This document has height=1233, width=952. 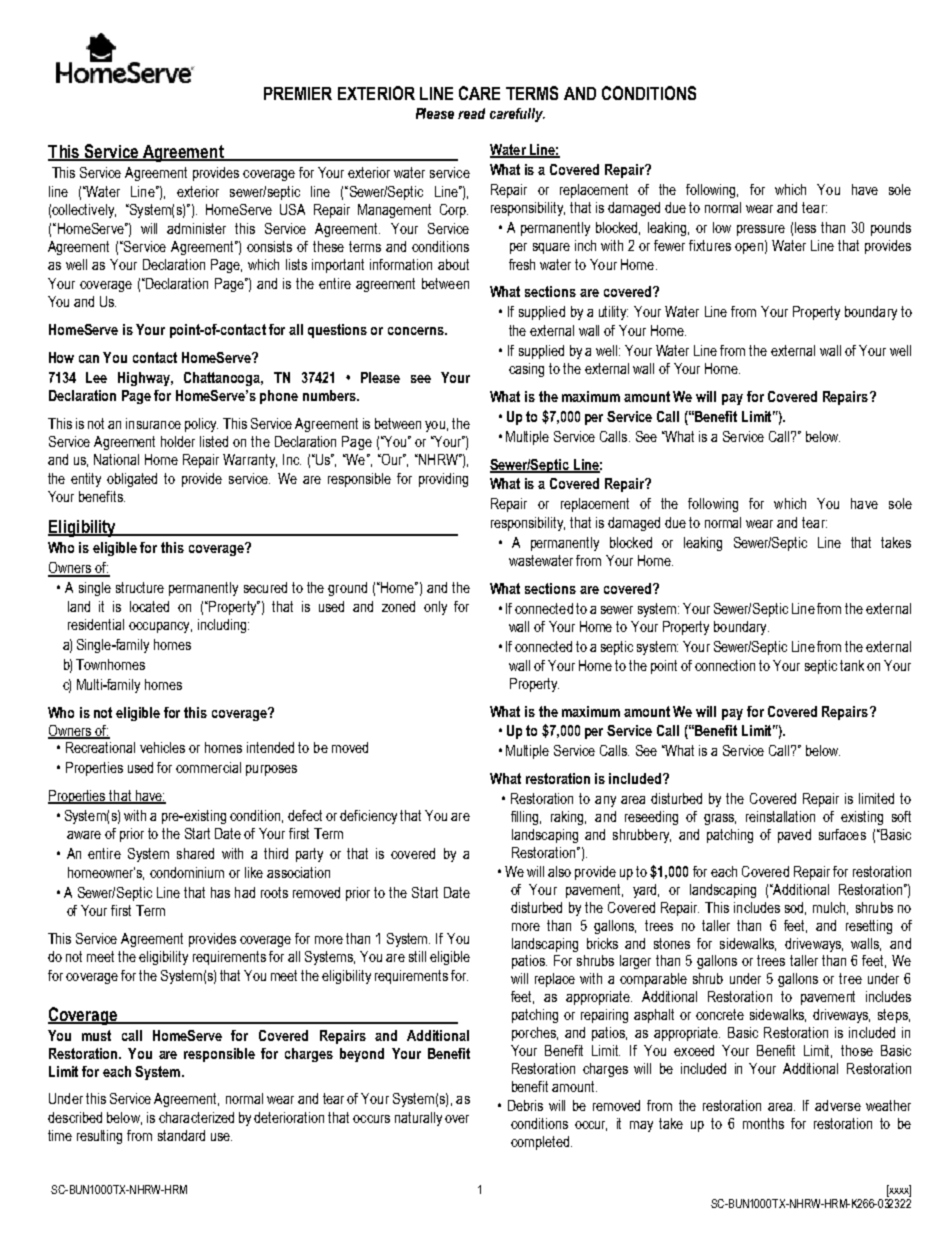 What do you see at coordinates (838, 1105) in the document?
I see `adverse` at bounding box center [838, 1105].
